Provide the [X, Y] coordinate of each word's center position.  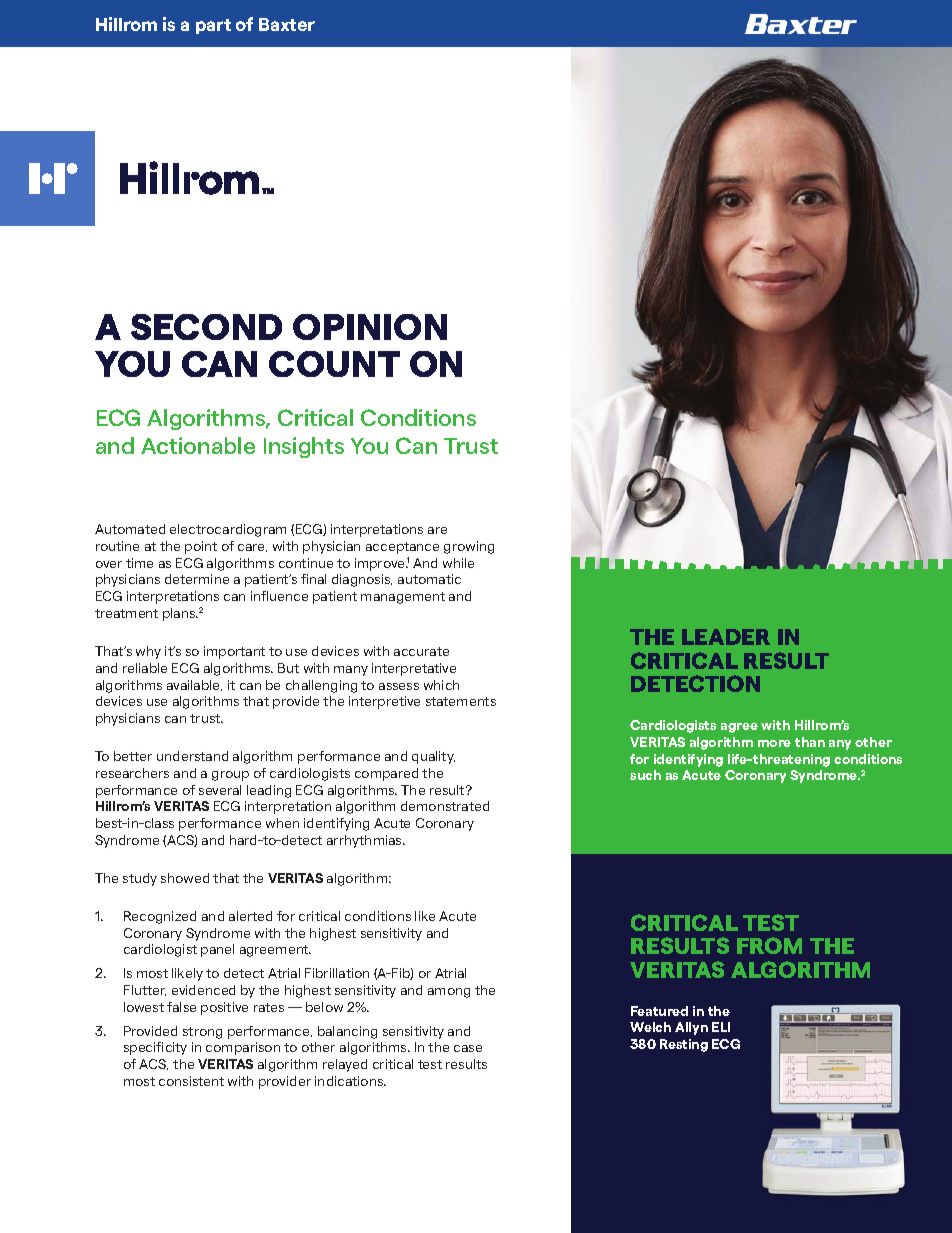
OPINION [370, 327]
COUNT [334, 364]
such [645, 775]
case [468, 1048]
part [213, 26]
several [220, 790]
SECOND [206, 327]
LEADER [726, 637]
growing [469, 547]
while [458, 563]
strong [202, 1033]
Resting [684, 1045]
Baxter [287, 24]
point [201, 547]
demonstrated [445, 806]
